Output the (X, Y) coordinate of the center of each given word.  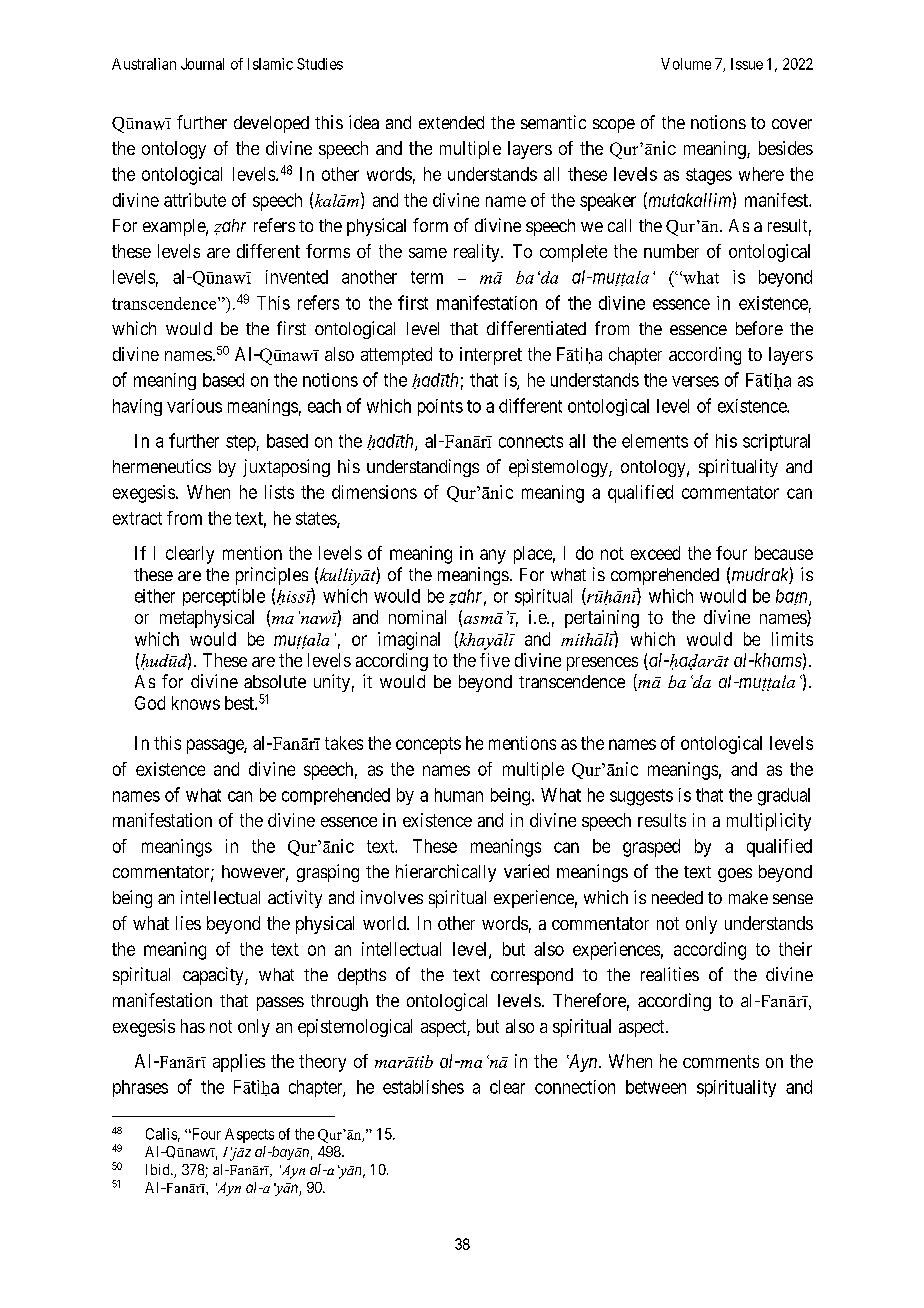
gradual (784, 797)
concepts (428, 745)
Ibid (159, 1169)
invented (297, 277)
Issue (747, 64)
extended (451, 122)
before (759, 328)
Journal (202, 64)
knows (196, 703)
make (748, 897)
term (427, 277)
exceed (655, 553)
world (385, 923)
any (493, 556)
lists (279, 492)
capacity (214, 976)
